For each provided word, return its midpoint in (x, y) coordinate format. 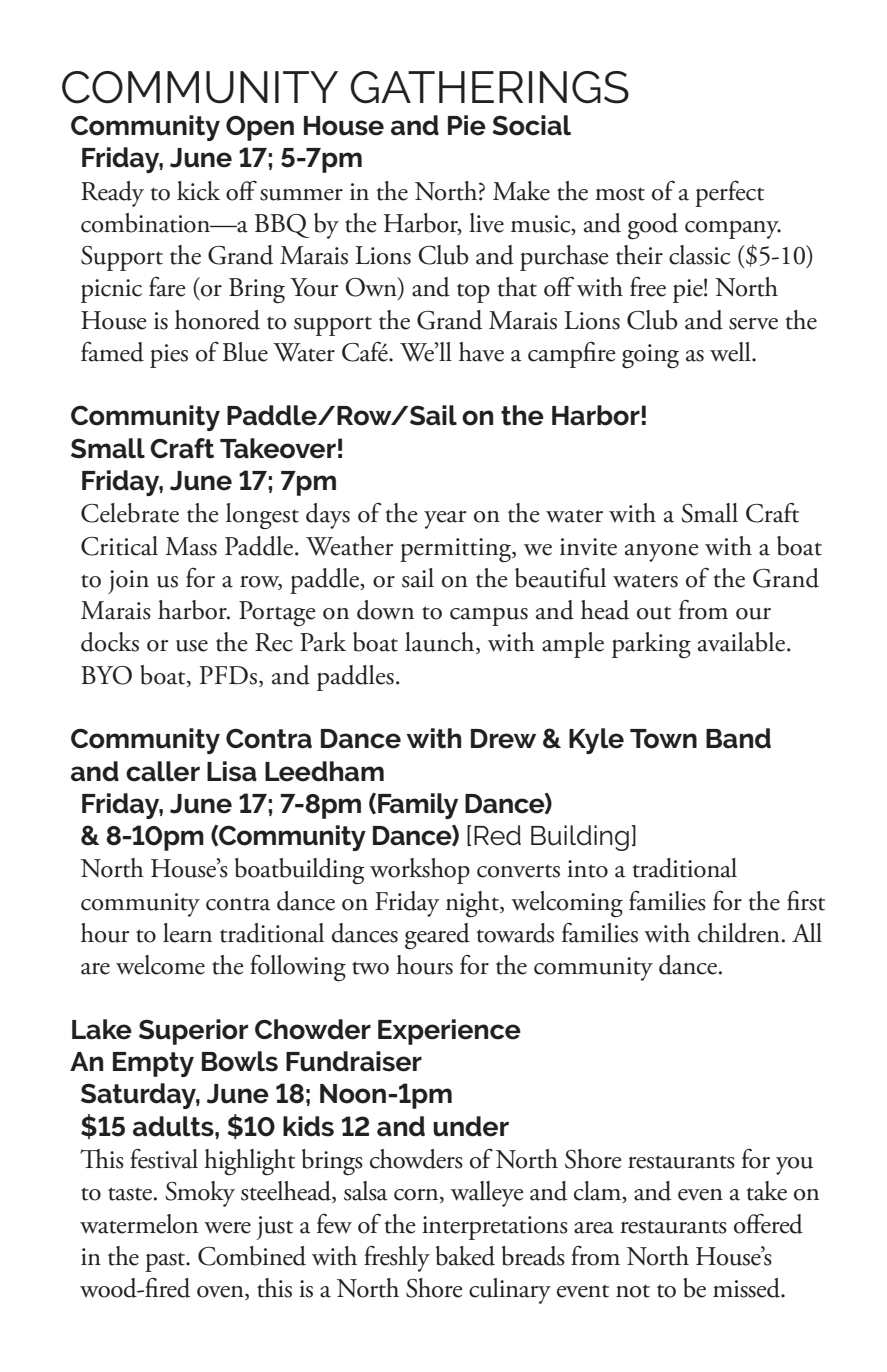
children (739, 933)
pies (169, 356)
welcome (160, 965)
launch (441, 643)
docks (110, 642)
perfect (729, 194)
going (650, 356)
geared (437, 936)
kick (198, 191)
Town (663, 739)
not (633, 1291)
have (481, 352)
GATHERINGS (489, 87)
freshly (397, 1259)
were (227, 1228)
